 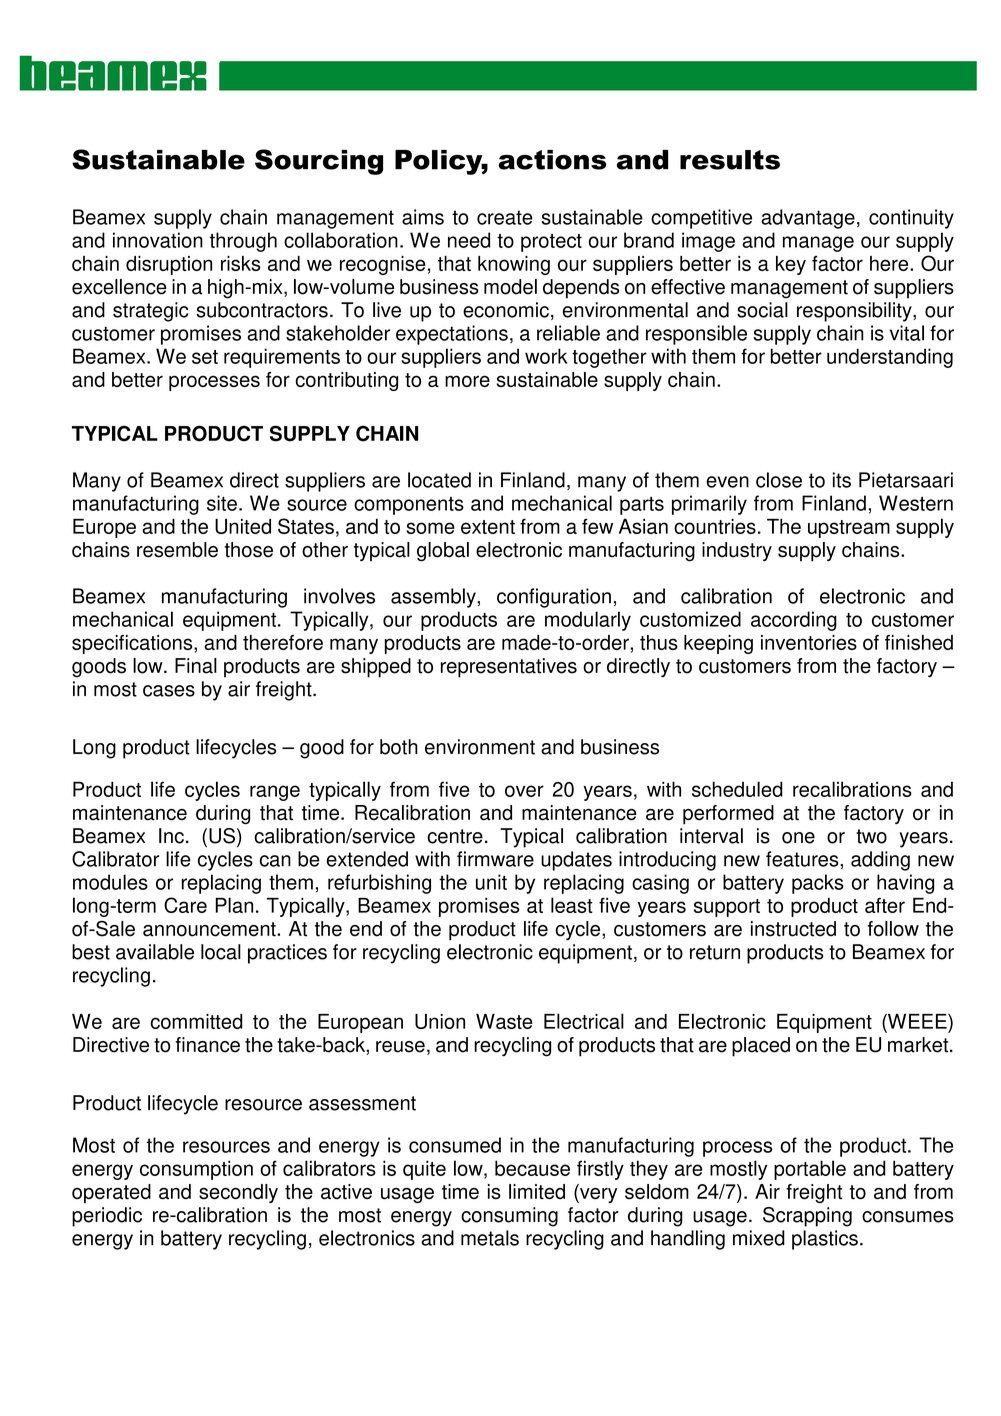 I want to click on Inc, so click(x=171, y=836).
